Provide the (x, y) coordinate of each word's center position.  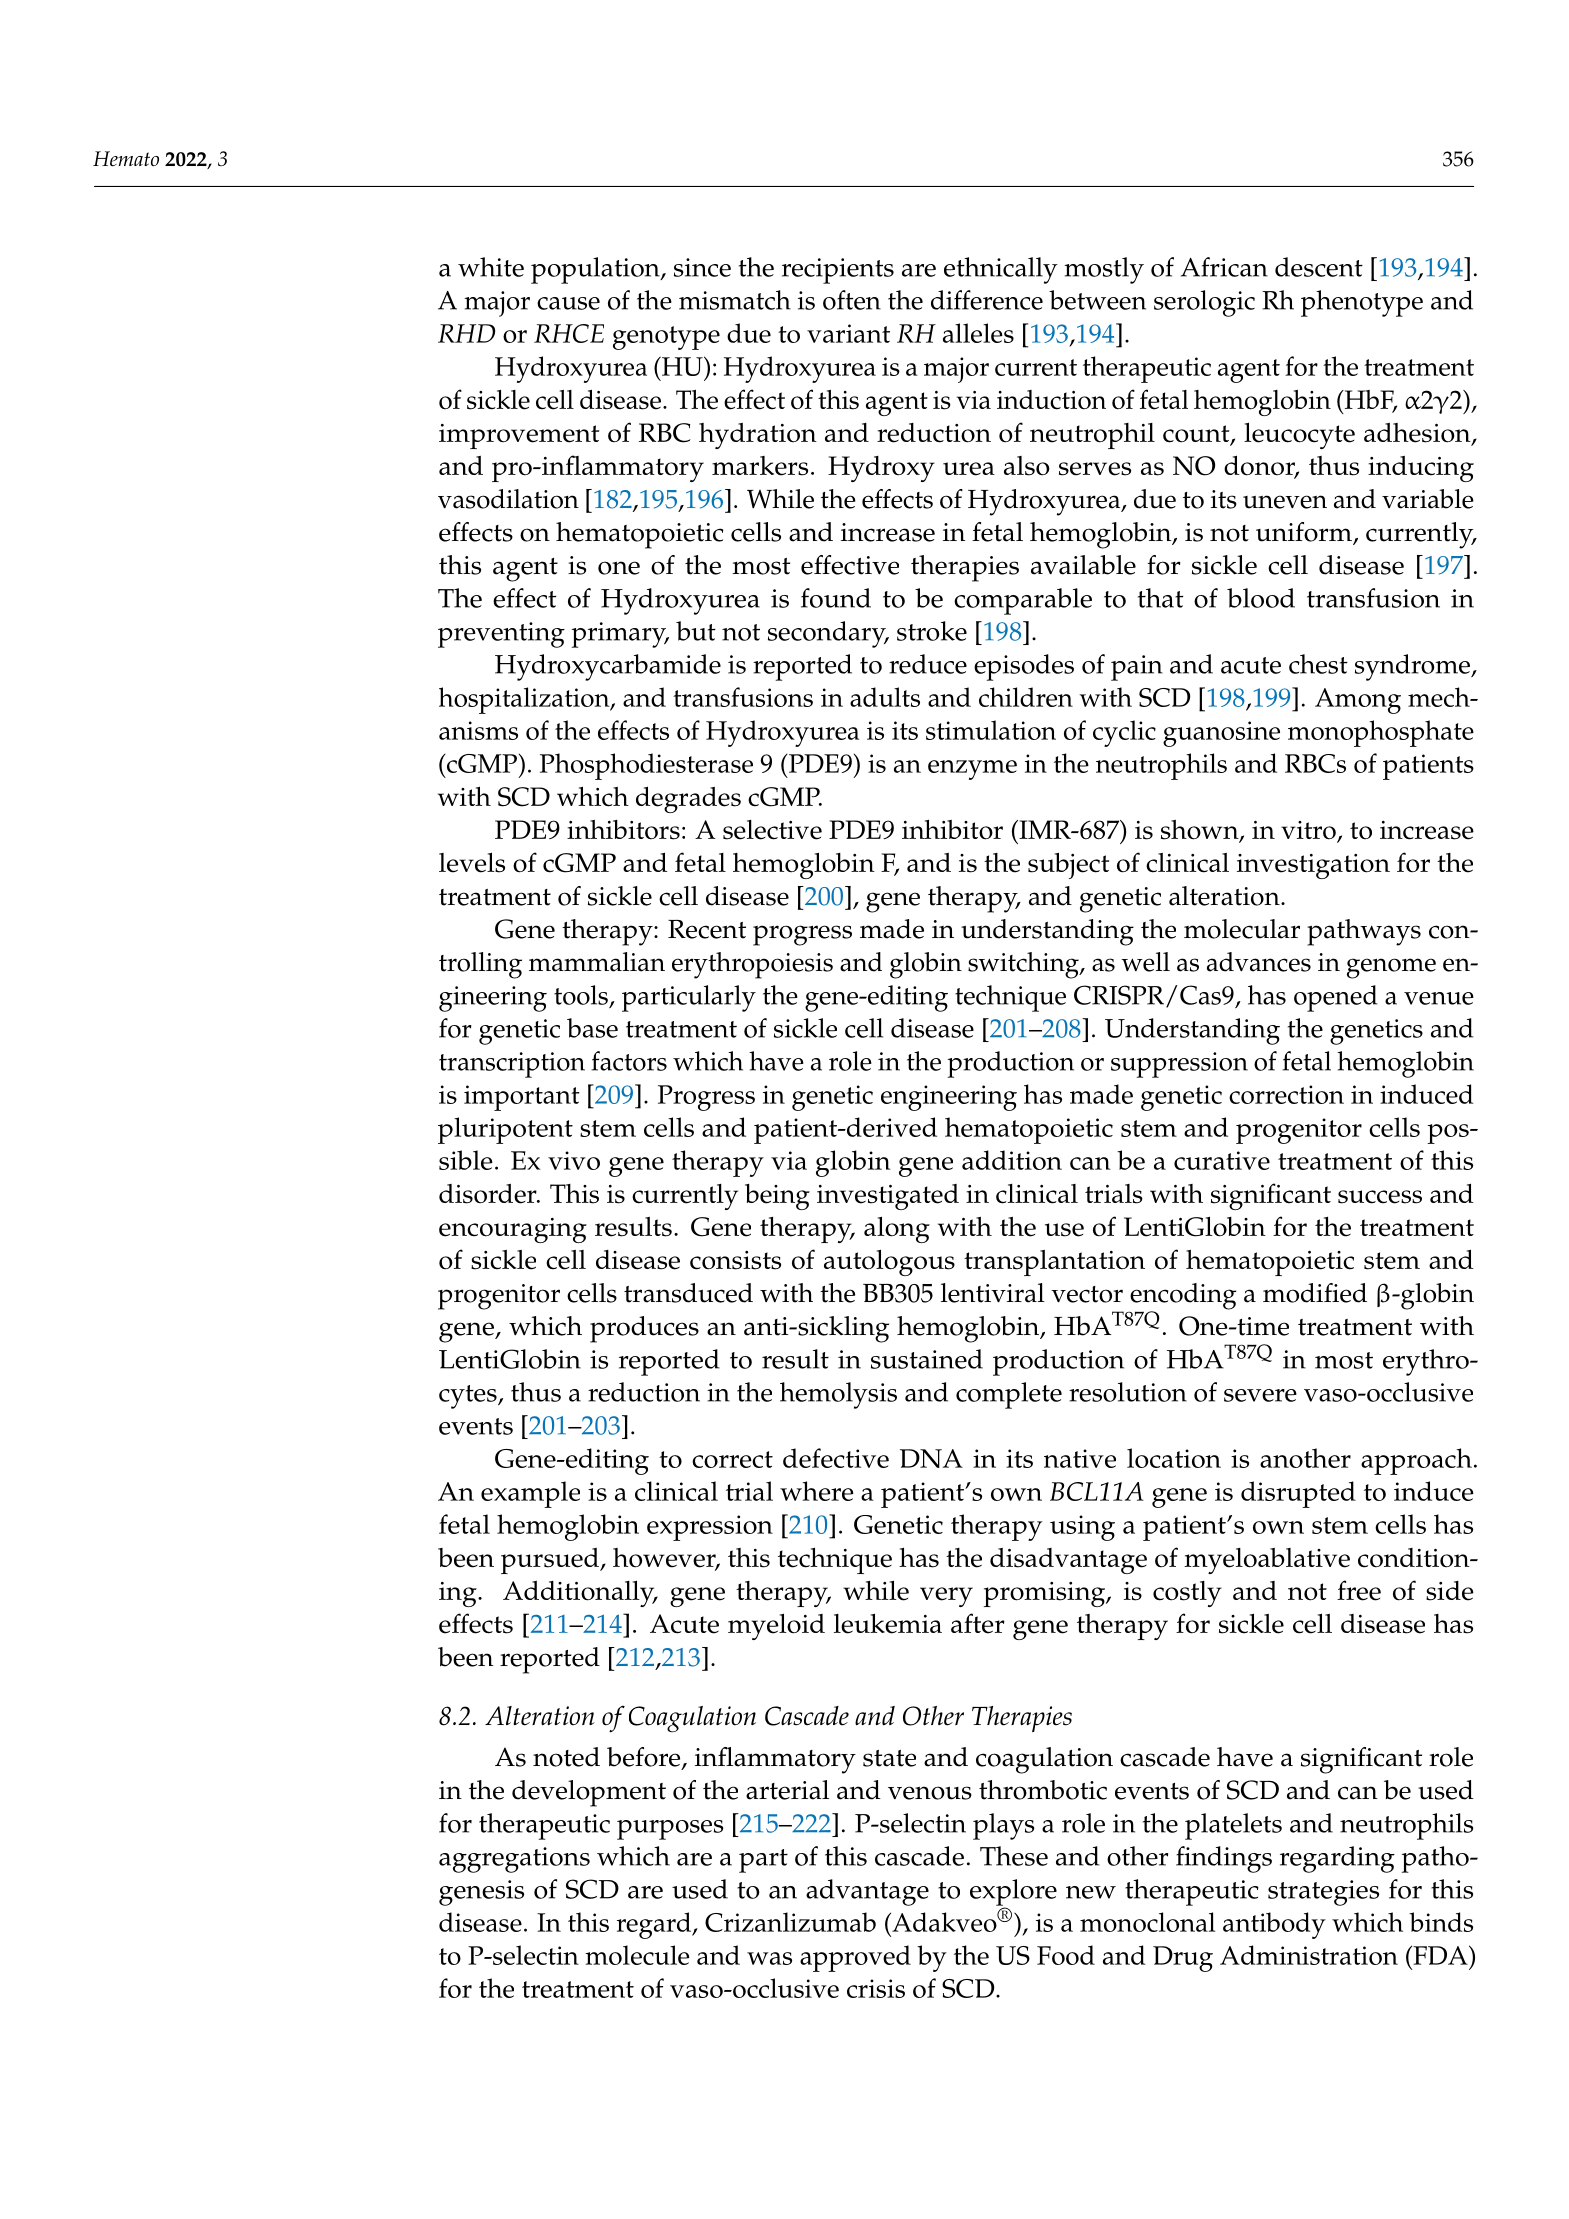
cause (568, 303)
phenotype (1362, 303)
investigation (1313, 866)
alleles (978, 333)
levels (472, 862)
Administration (1309, 1955)
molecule (637, 1955)
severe (1260, 1395)
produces (644, 1329)
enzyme (972, 770)
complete (1009, 1395)
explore (1013, 1893)
